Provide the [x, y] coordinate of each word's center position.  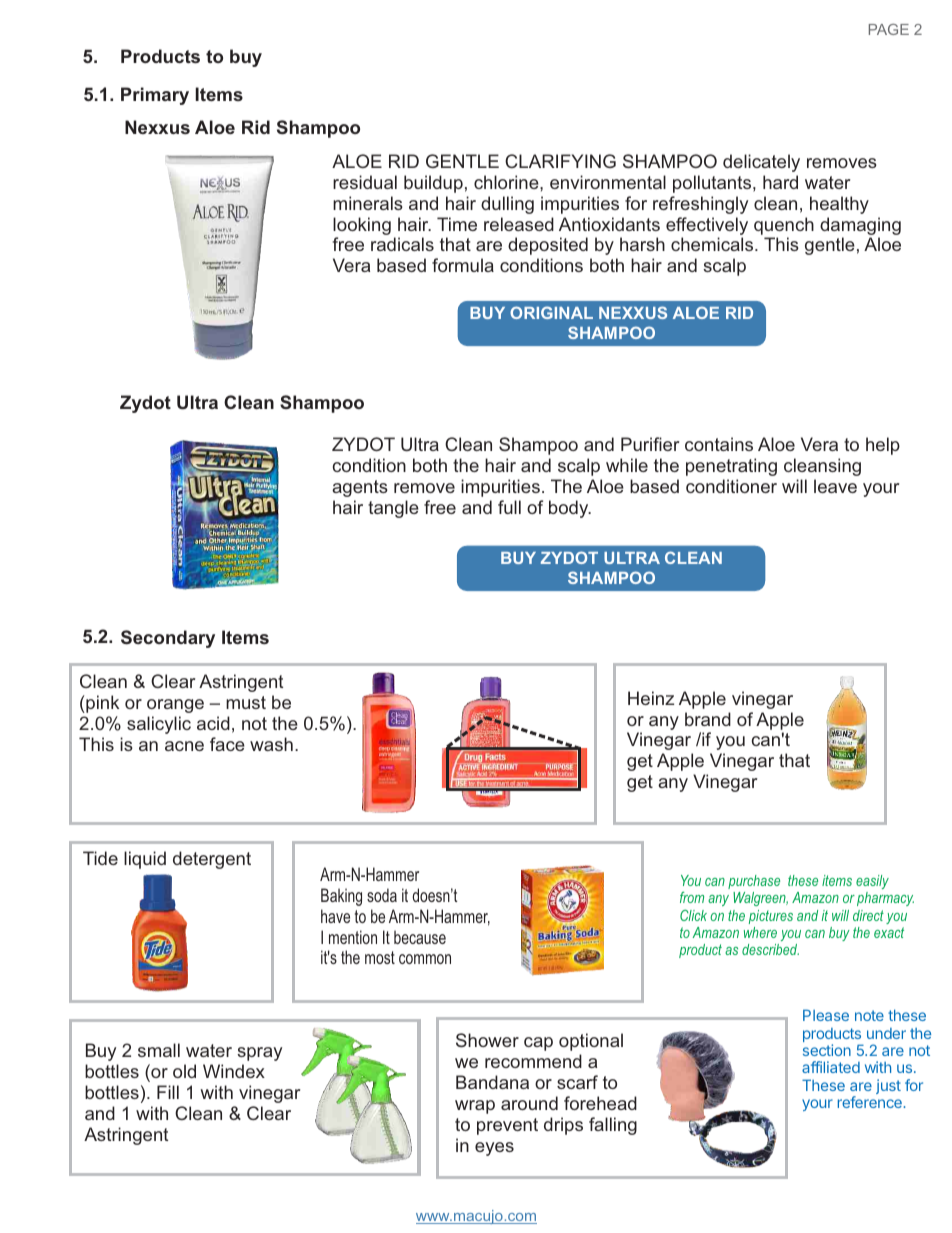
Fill [168, 1092]
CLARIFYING [560, 161]
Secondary [168, 639]
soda [382, 895]
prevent [507, 1126]
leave [835, 486]
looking [362, 226]
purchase [754, 882]
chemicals [713, 244]
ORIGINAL [551, 312]
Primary [155, 96]
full [509, 507]
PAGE [889, 29]
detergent [212, 860]
